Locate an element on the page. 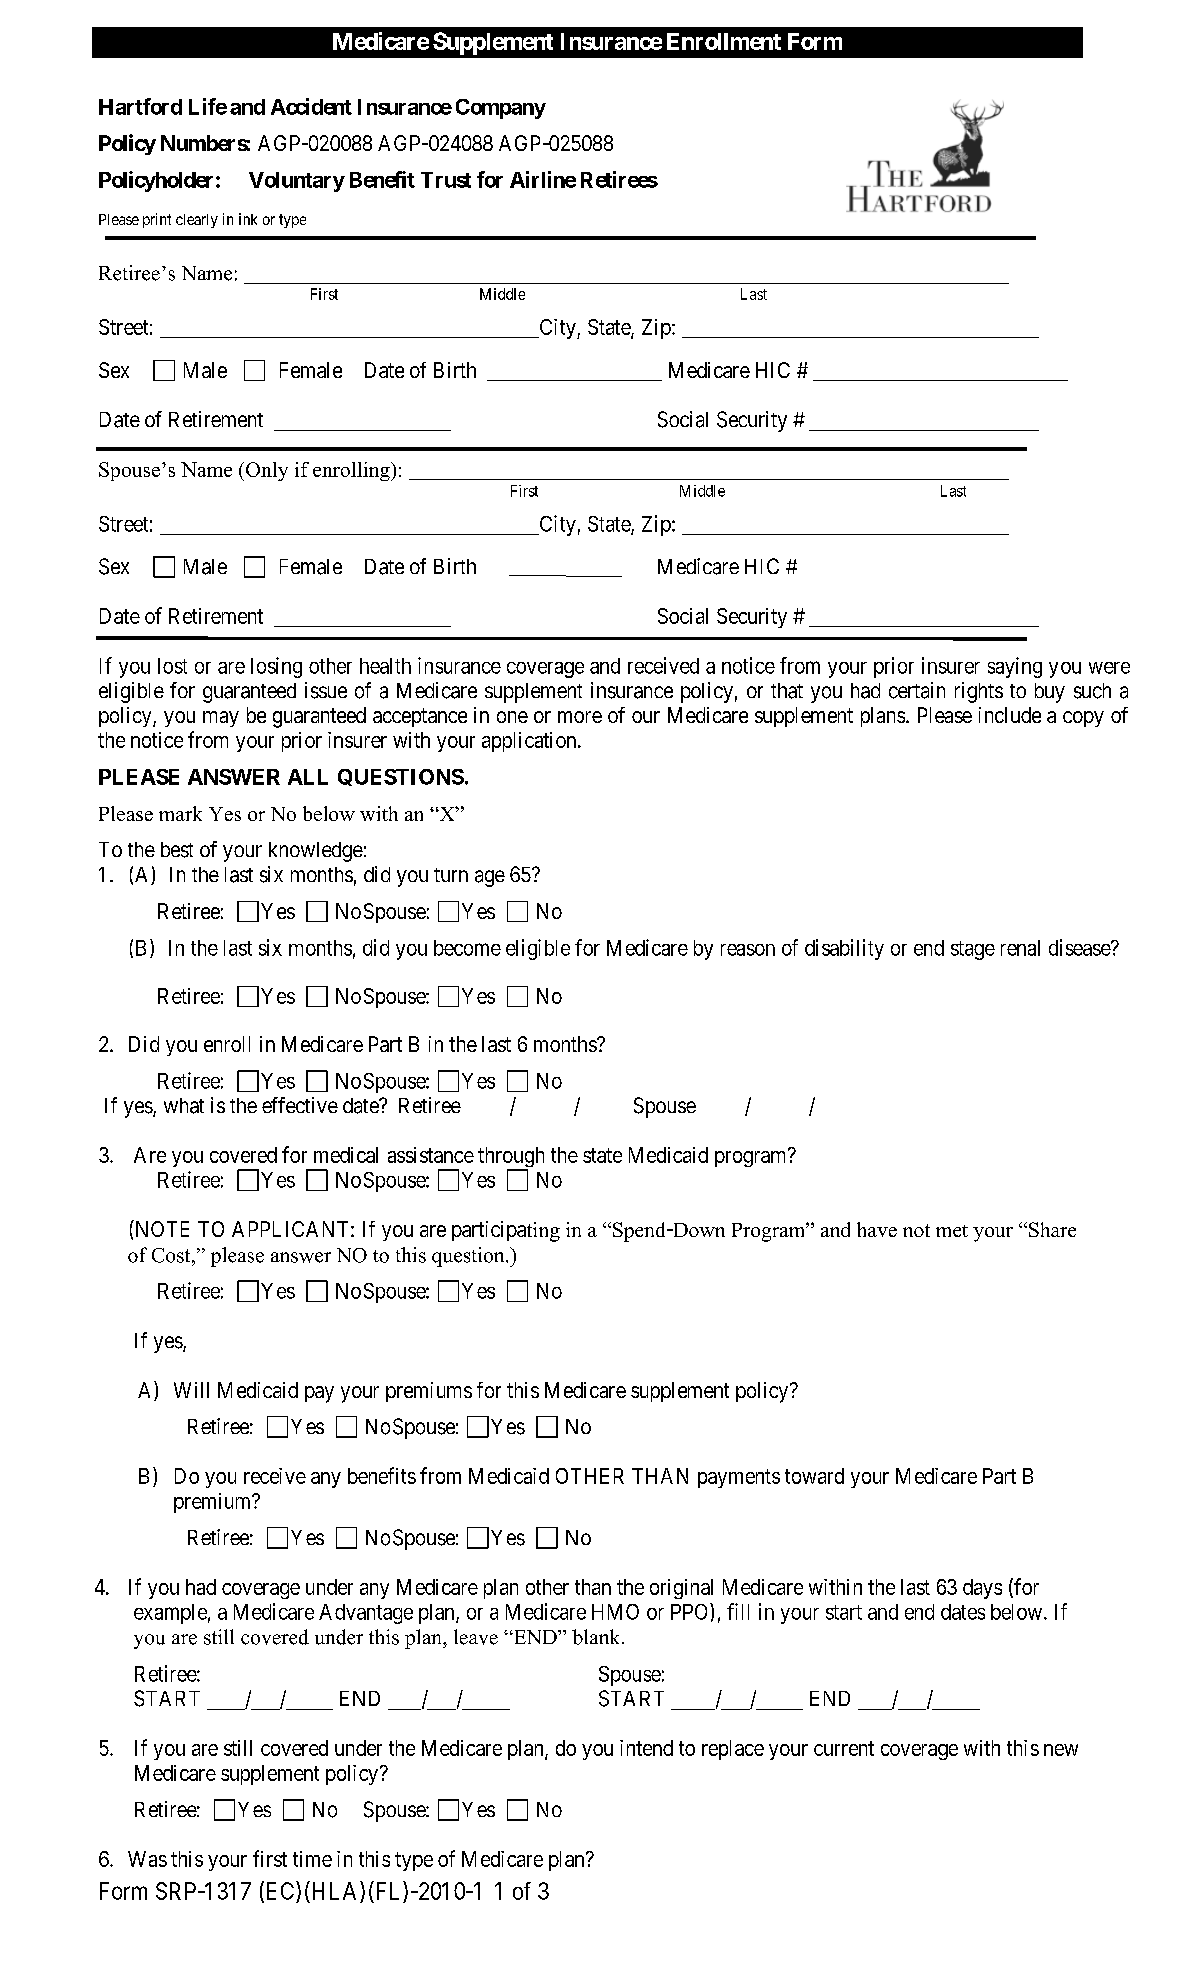 The image size is (1199, 1975). Company is located at coordinates (501, 109).
